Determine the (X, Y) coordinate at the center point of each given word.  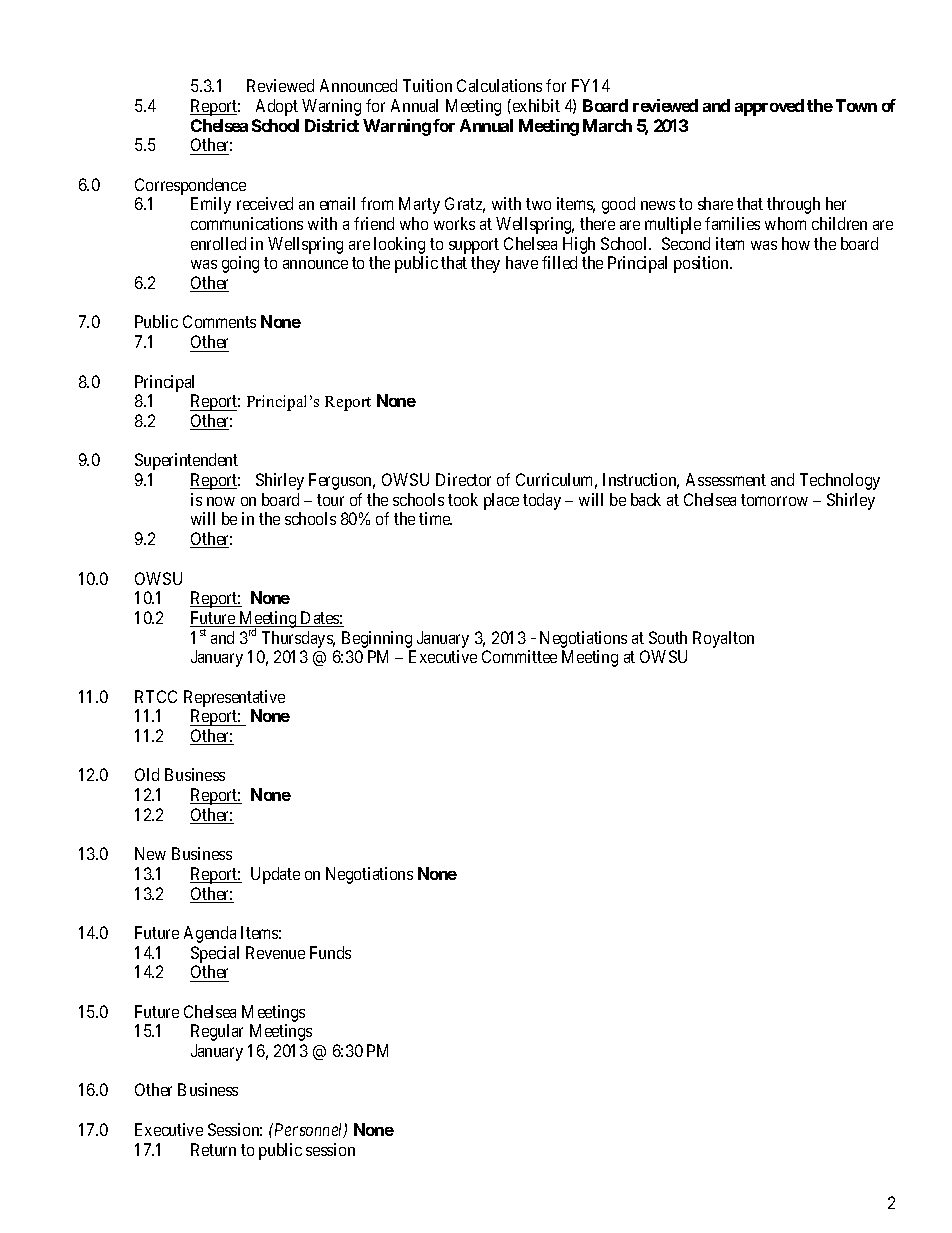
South (668, 637)
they (485, 264)
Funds (330, 952)
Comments (219, 321)
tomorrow (774, 500)
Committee (519, 656)
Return (213, 1149)
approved (769, 107)
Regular (217, 1032)
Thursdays (298, 639)
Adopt (277, 107)
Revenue (275, 952)
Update (275, 875)
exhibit (535, 105)
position (702, 264)
